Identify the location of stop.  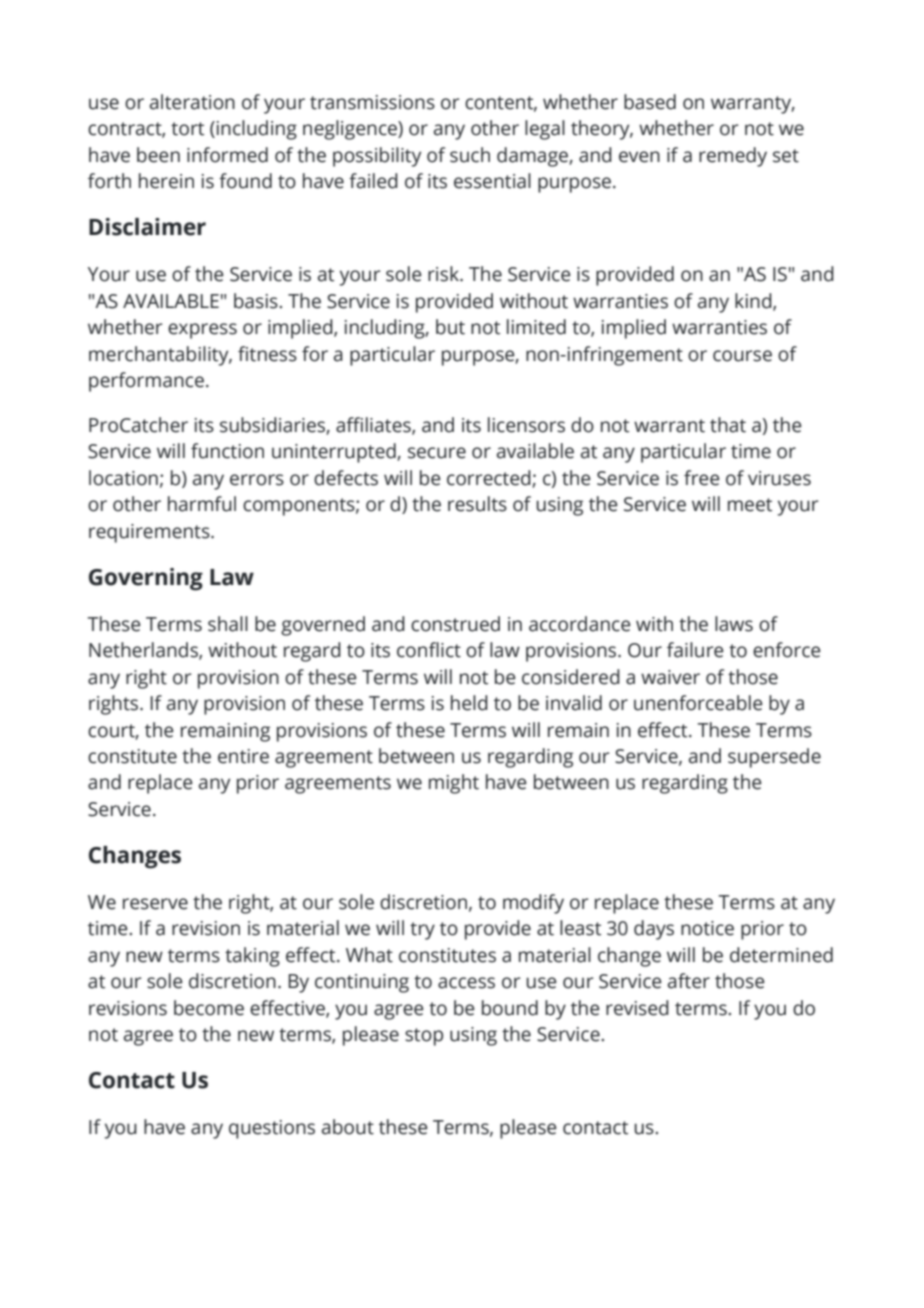
(424, 1037).
